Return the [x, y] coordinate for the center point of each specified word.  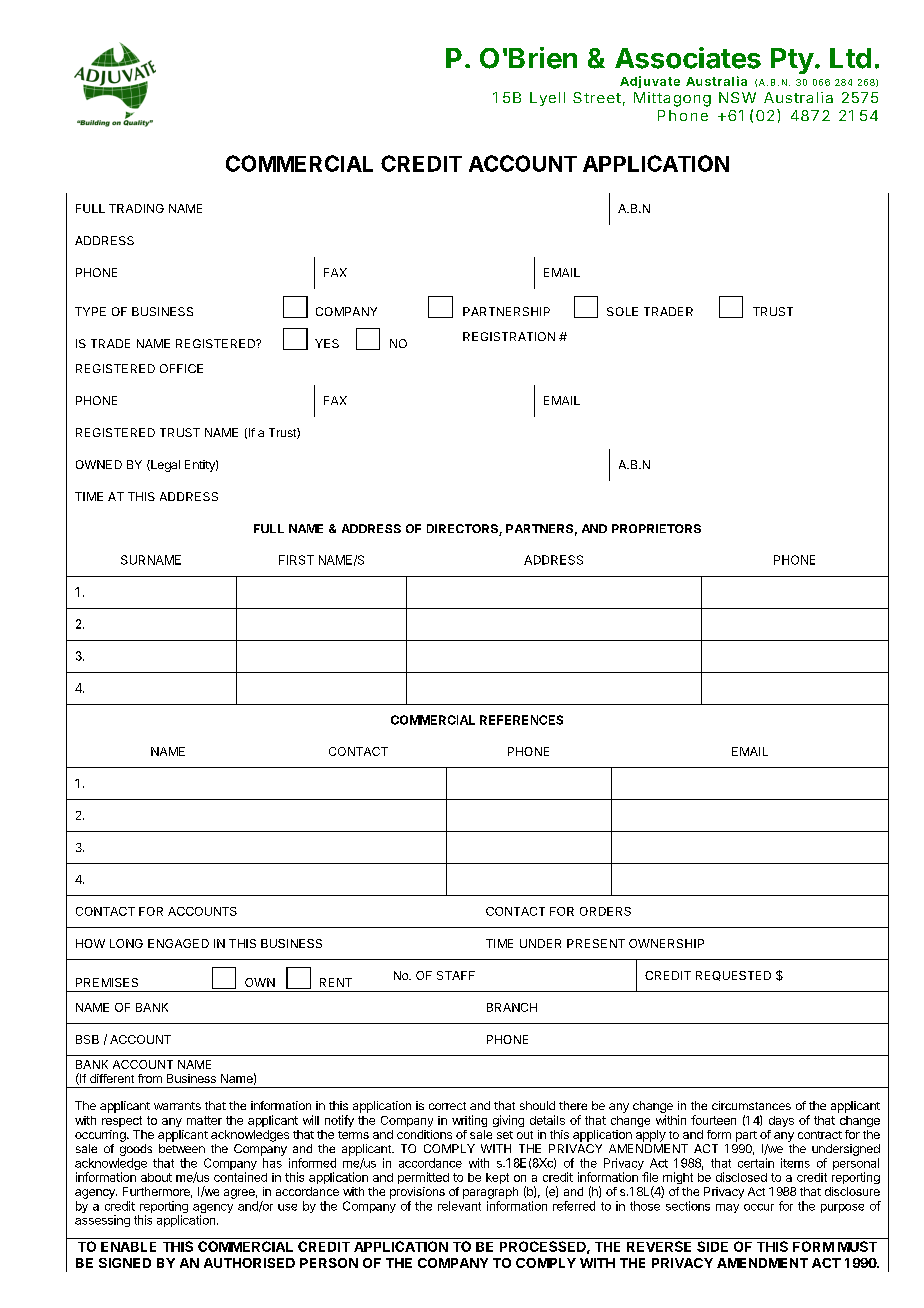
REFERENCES [521, 720]
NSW [737, 97]
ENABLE [128, 1247]
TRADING [136, 208]
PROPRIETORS [656, 528]
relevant [459, 1206]
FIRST [296, 560]
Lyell [547, 99]
